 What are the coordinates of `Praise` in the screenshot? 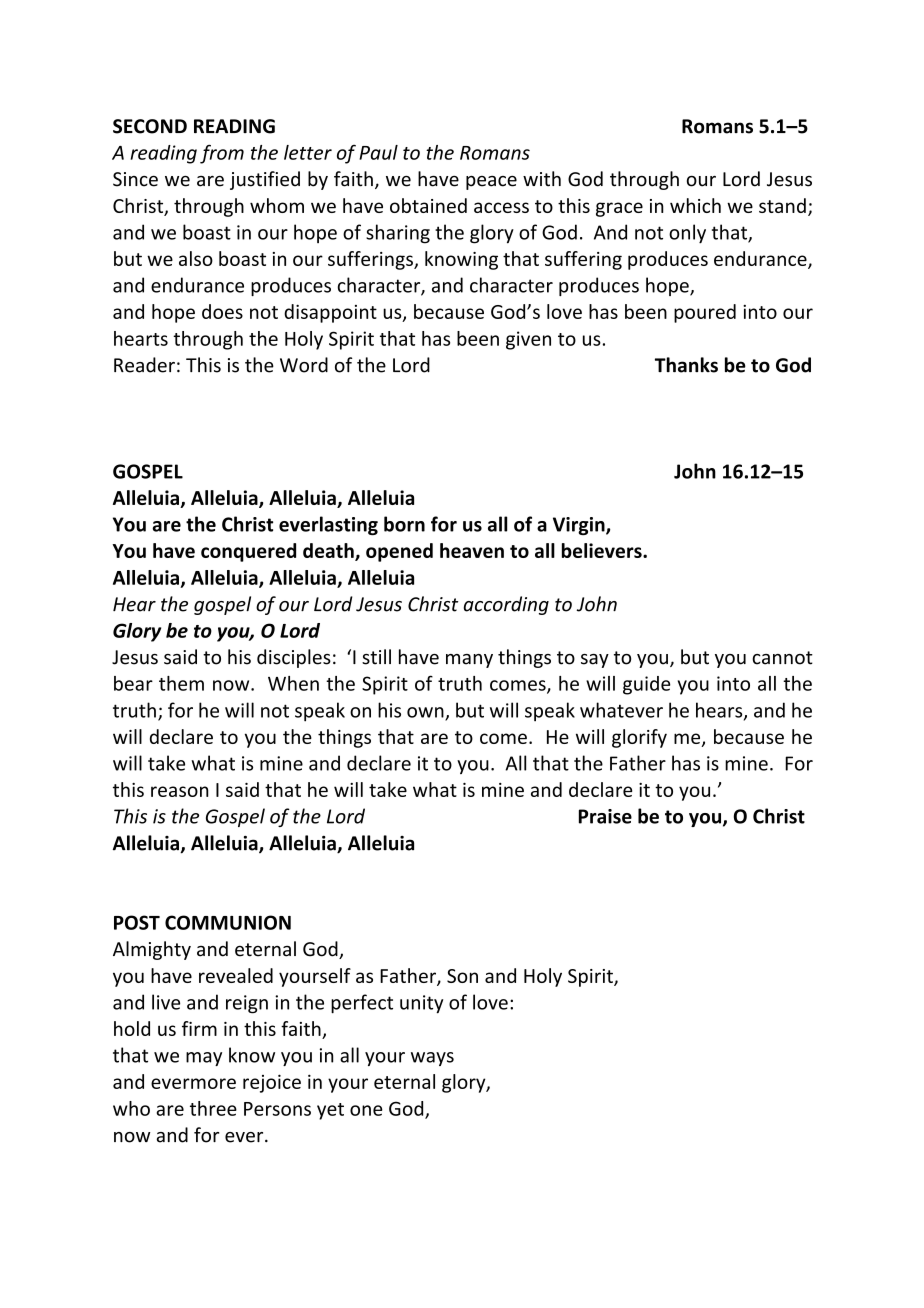 It's located at (605, 816).
